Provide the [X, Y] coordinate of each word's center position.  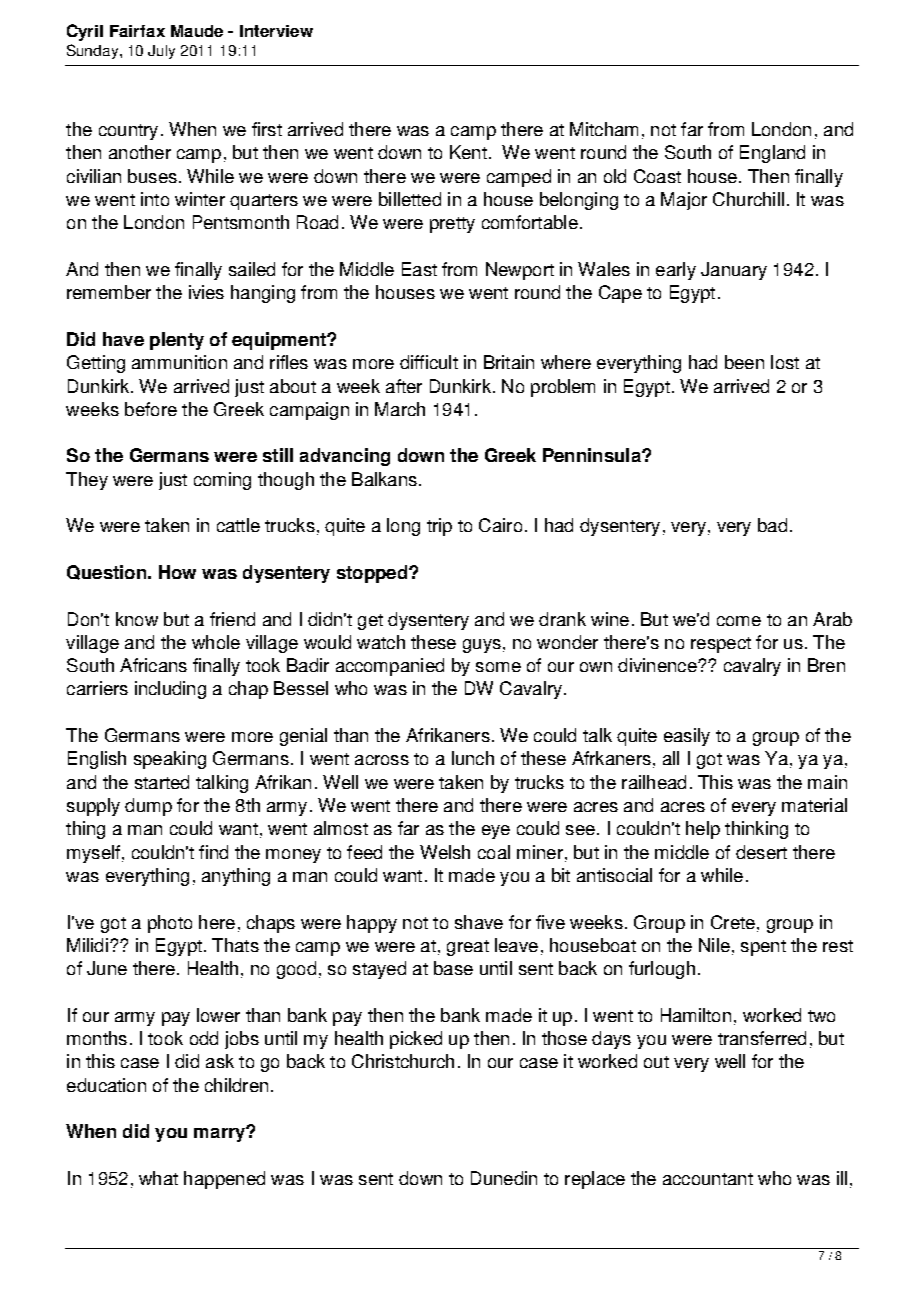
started [162, 782]
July [161, 52]
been [744, 362]
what [158, 1178]
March [400, 409]
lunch [473, 758]
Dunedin [504, 1178]
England [772, 154]
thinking [756, 830]
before [151, 409]
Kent [468, 152]
